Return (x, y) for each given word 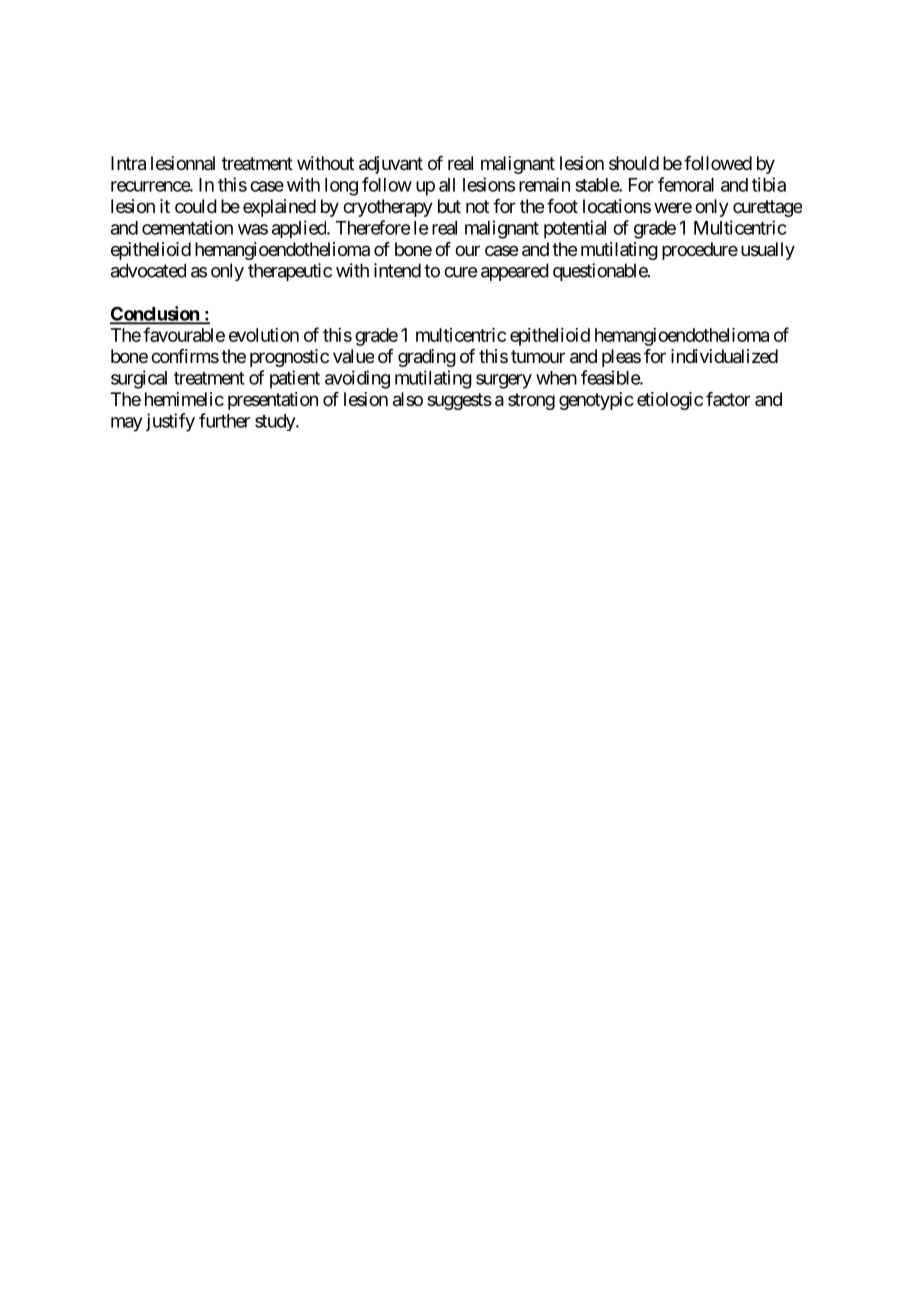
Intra (128, 163)
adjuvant (391, 165)
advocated (148, 270)
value (353, 356)
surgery (504, 381)
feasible (611, 377)
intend (397, 270)
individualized (724, 356)
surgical (139, 379)
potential (575, 229)
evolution (264, 335)
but (449, 206)
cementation (187, 227)
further (224, 420)
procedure (700, 251)
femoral (686, 184)
